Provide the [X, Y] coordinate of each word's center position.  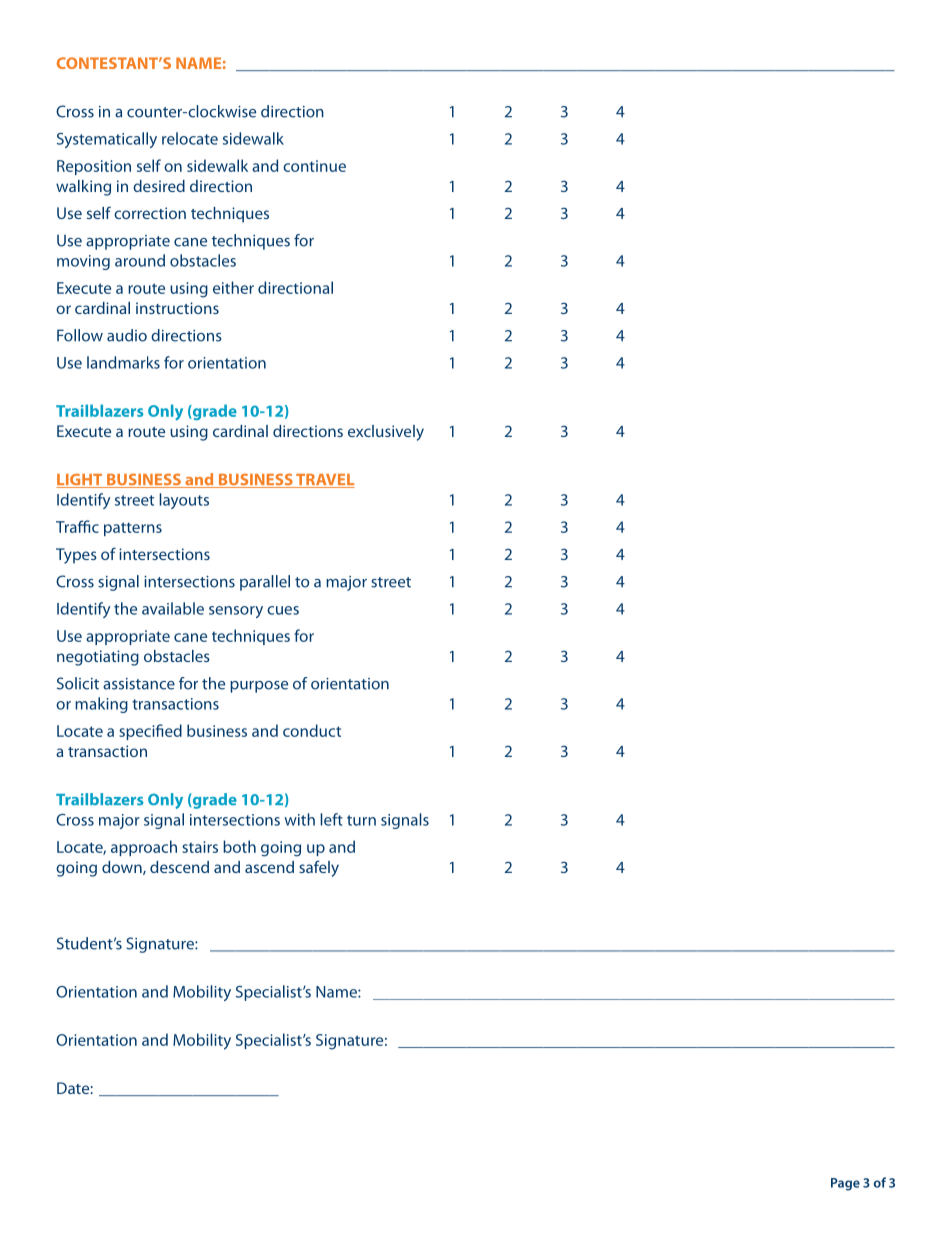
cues [283, 610]
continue [314, 166]
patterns [133, 529]
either [233, 287]
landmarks [123, 362]
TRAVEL [324, 481]
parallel [265, 583]
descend [179, 867]
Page [845, 1184]
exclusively [386, 433]
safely [319, 868]
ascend [269, 867]
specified [150, 732]
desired [159, 186]
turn [361, 820]
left [331, 819]
